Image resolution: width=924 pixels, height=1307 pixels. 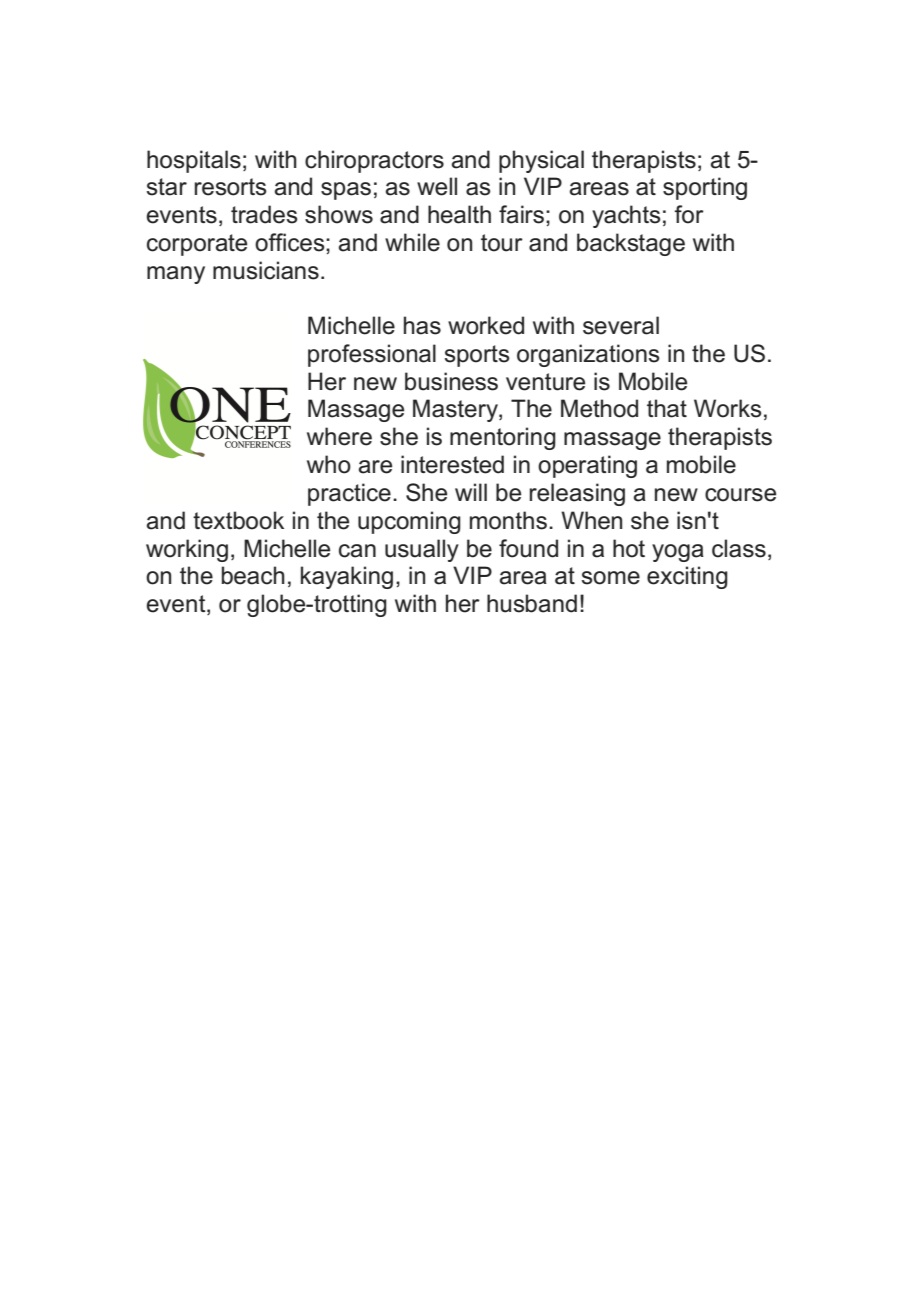 I want to click on sporting, so click(x=705, y=188).
